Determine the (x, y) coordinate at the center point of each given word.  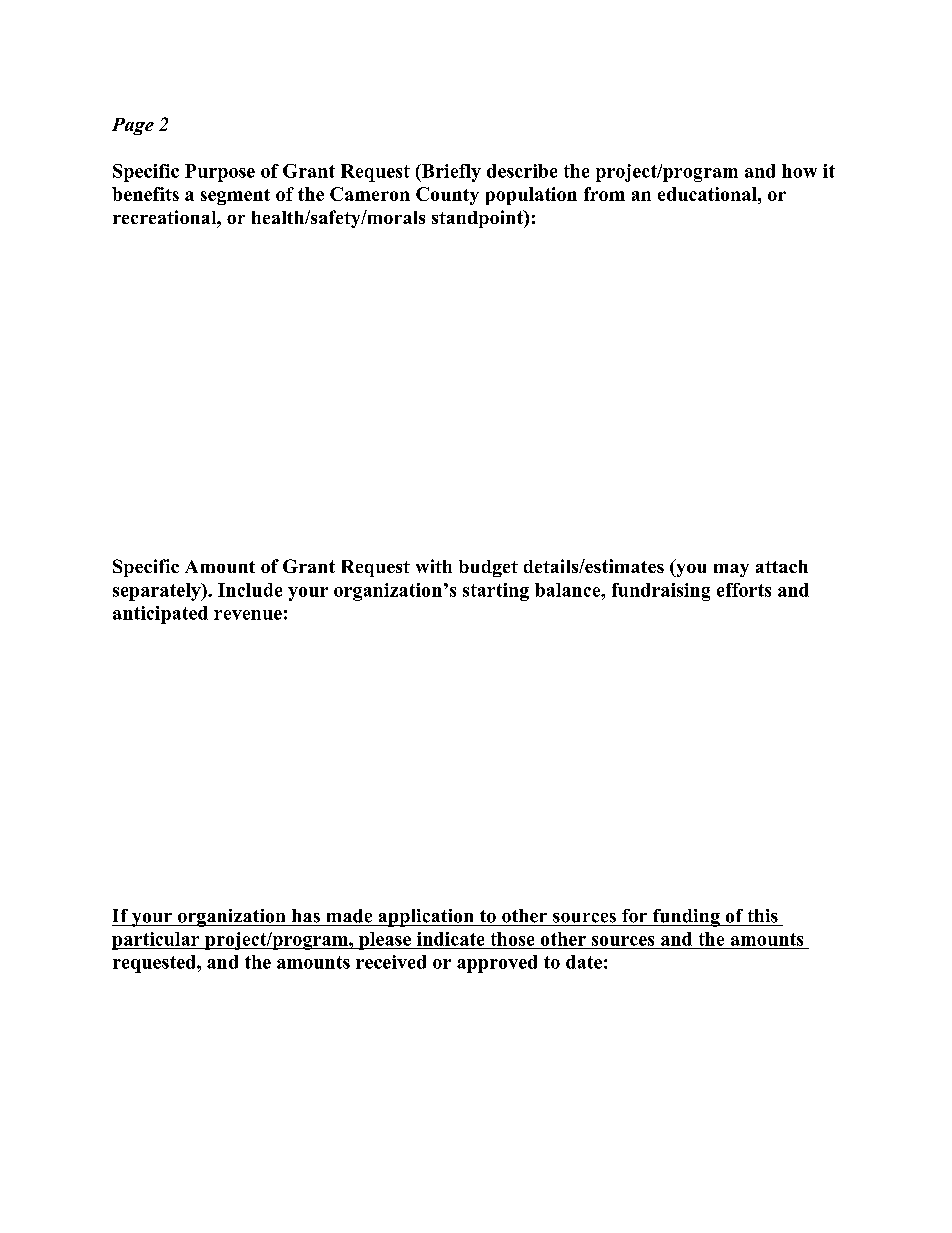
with (434, 566)
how (799, 171)
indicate (450, 939)
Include (250, 590)
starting (496, 592)
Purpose (220, 173)
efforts (744, 590)
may (731, 570)
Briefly (450, 173)
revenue (248, 615)
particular (157, 941)
